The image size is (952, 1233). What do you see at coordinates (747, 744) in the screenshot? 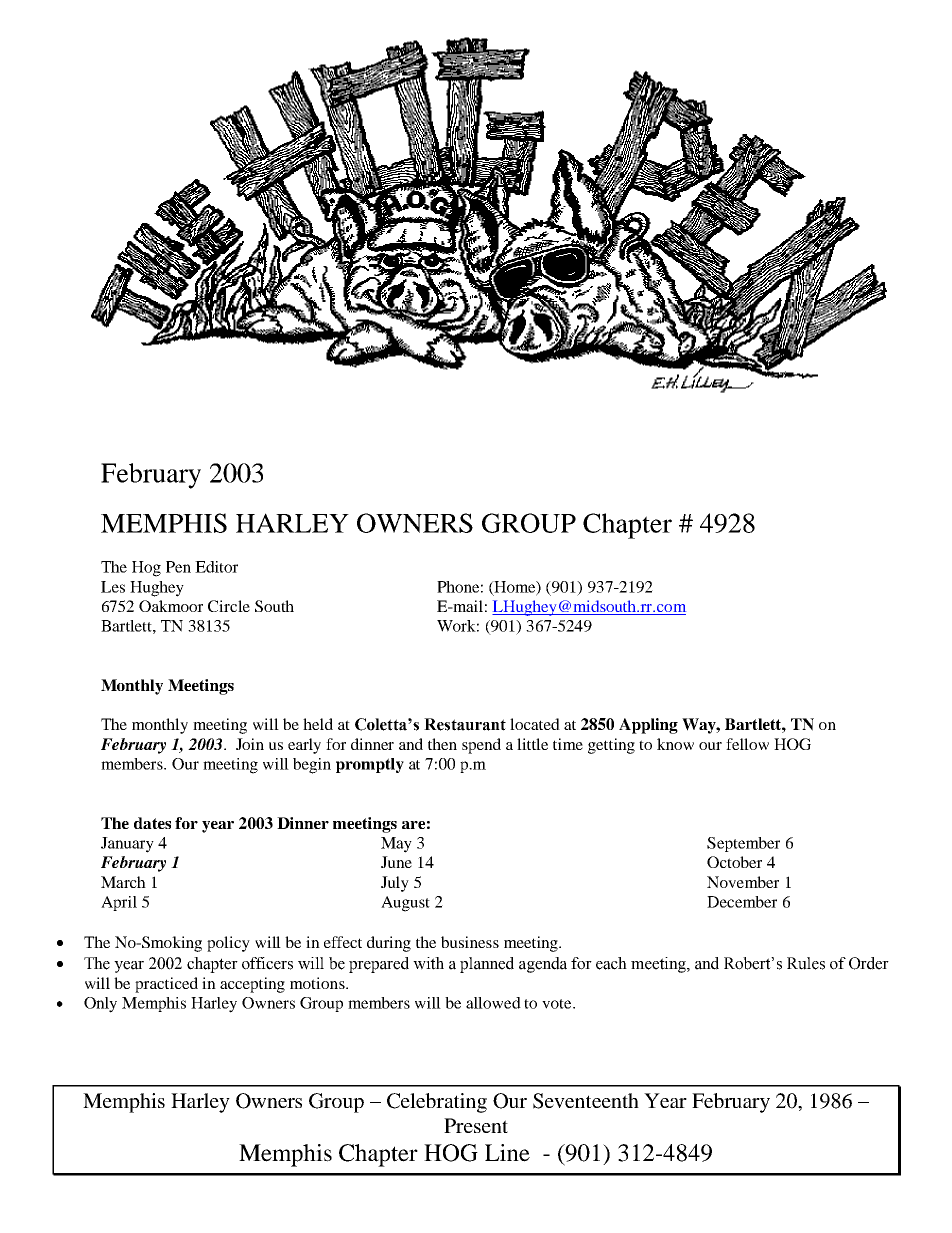
I see `fellow` at bounding box center [747, 744].
